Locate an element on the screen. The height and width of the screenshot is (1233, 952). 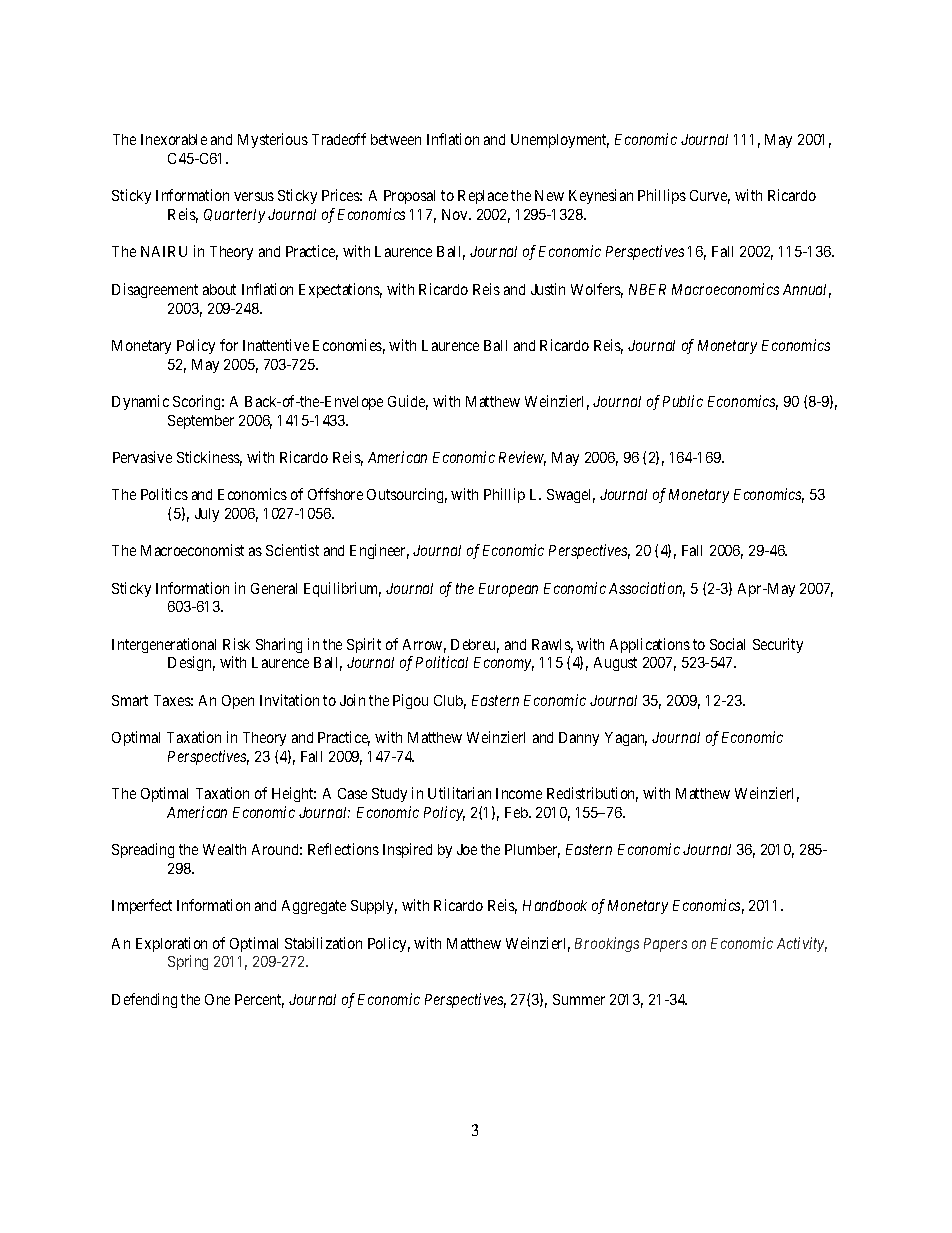
Redistribution is located at coordinates (592, 794).
